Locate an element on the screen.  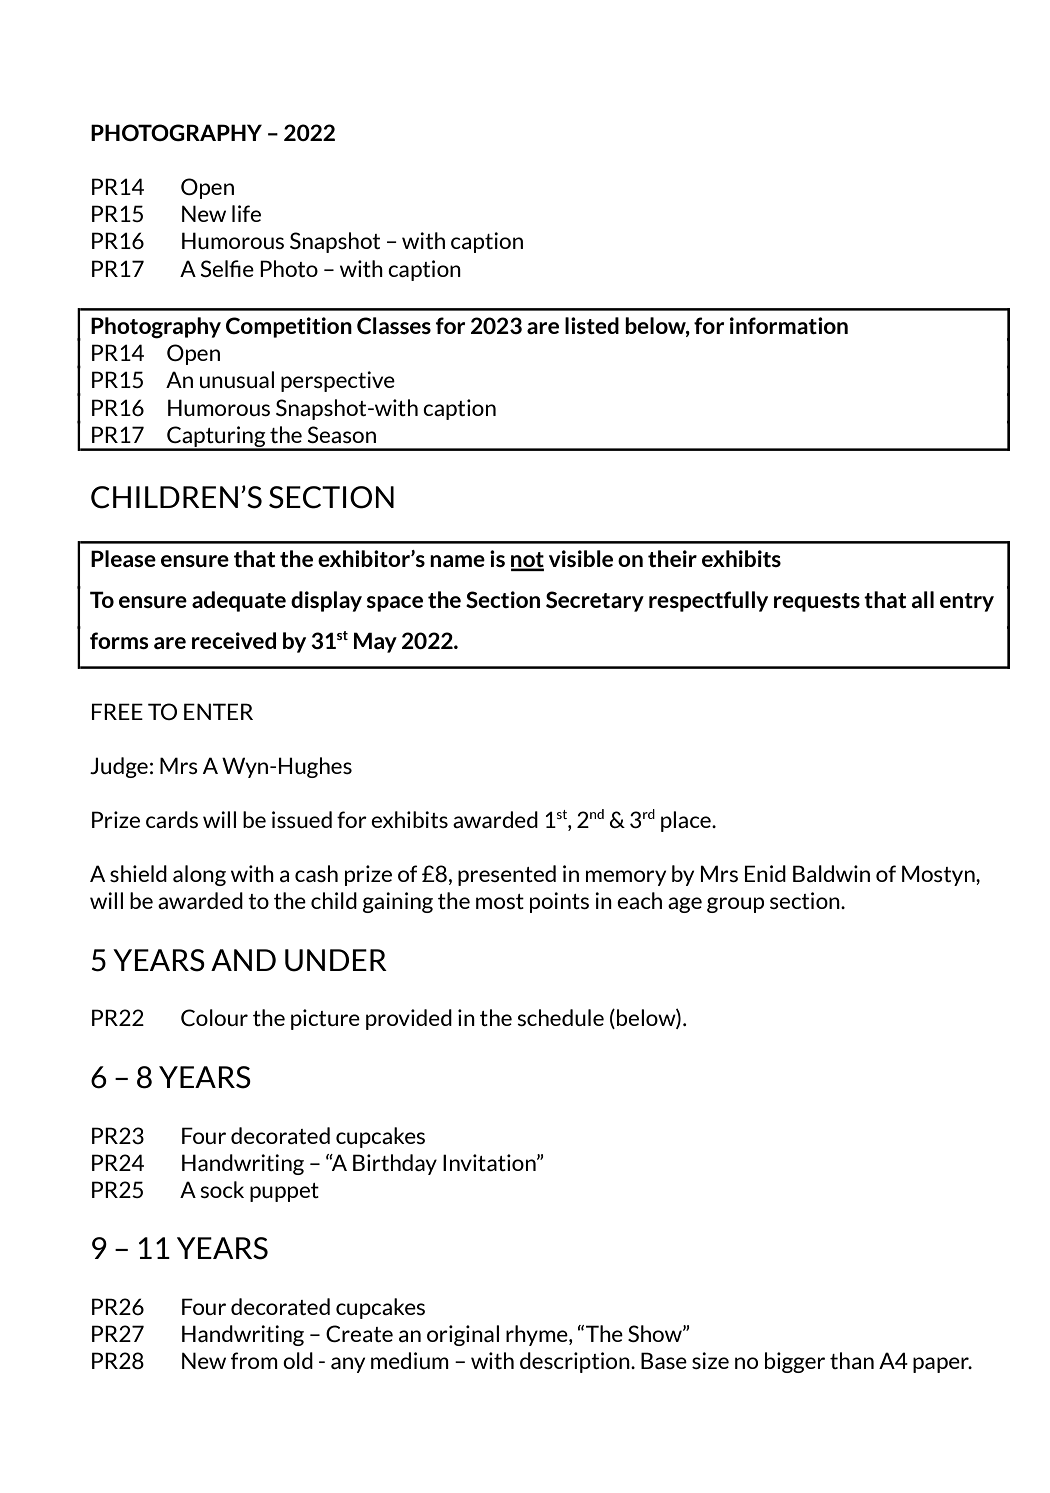
Selfie is located at coordinates (227, 268).
